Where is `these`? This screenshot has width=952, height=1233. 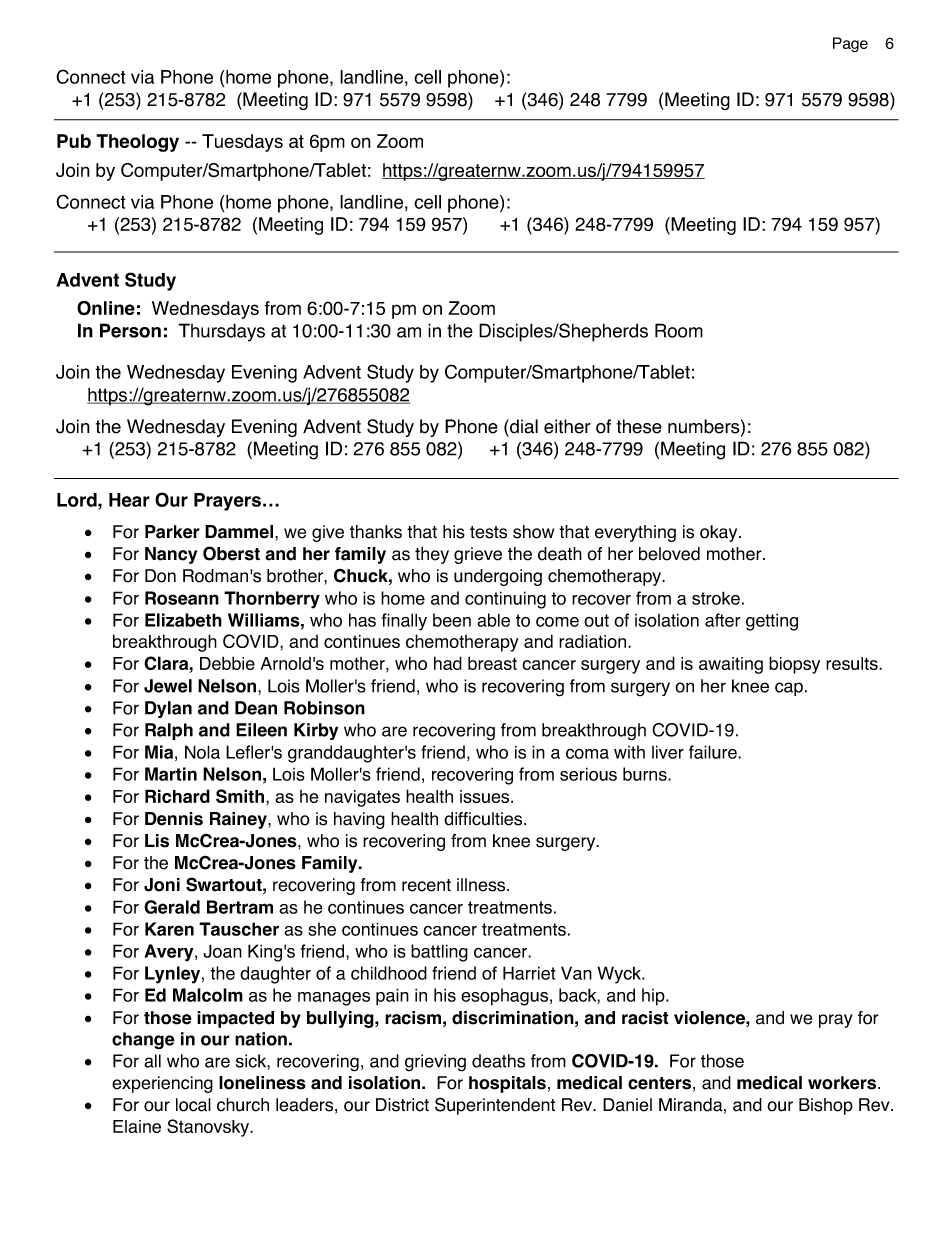
these is located at coordinates (639, 426).
